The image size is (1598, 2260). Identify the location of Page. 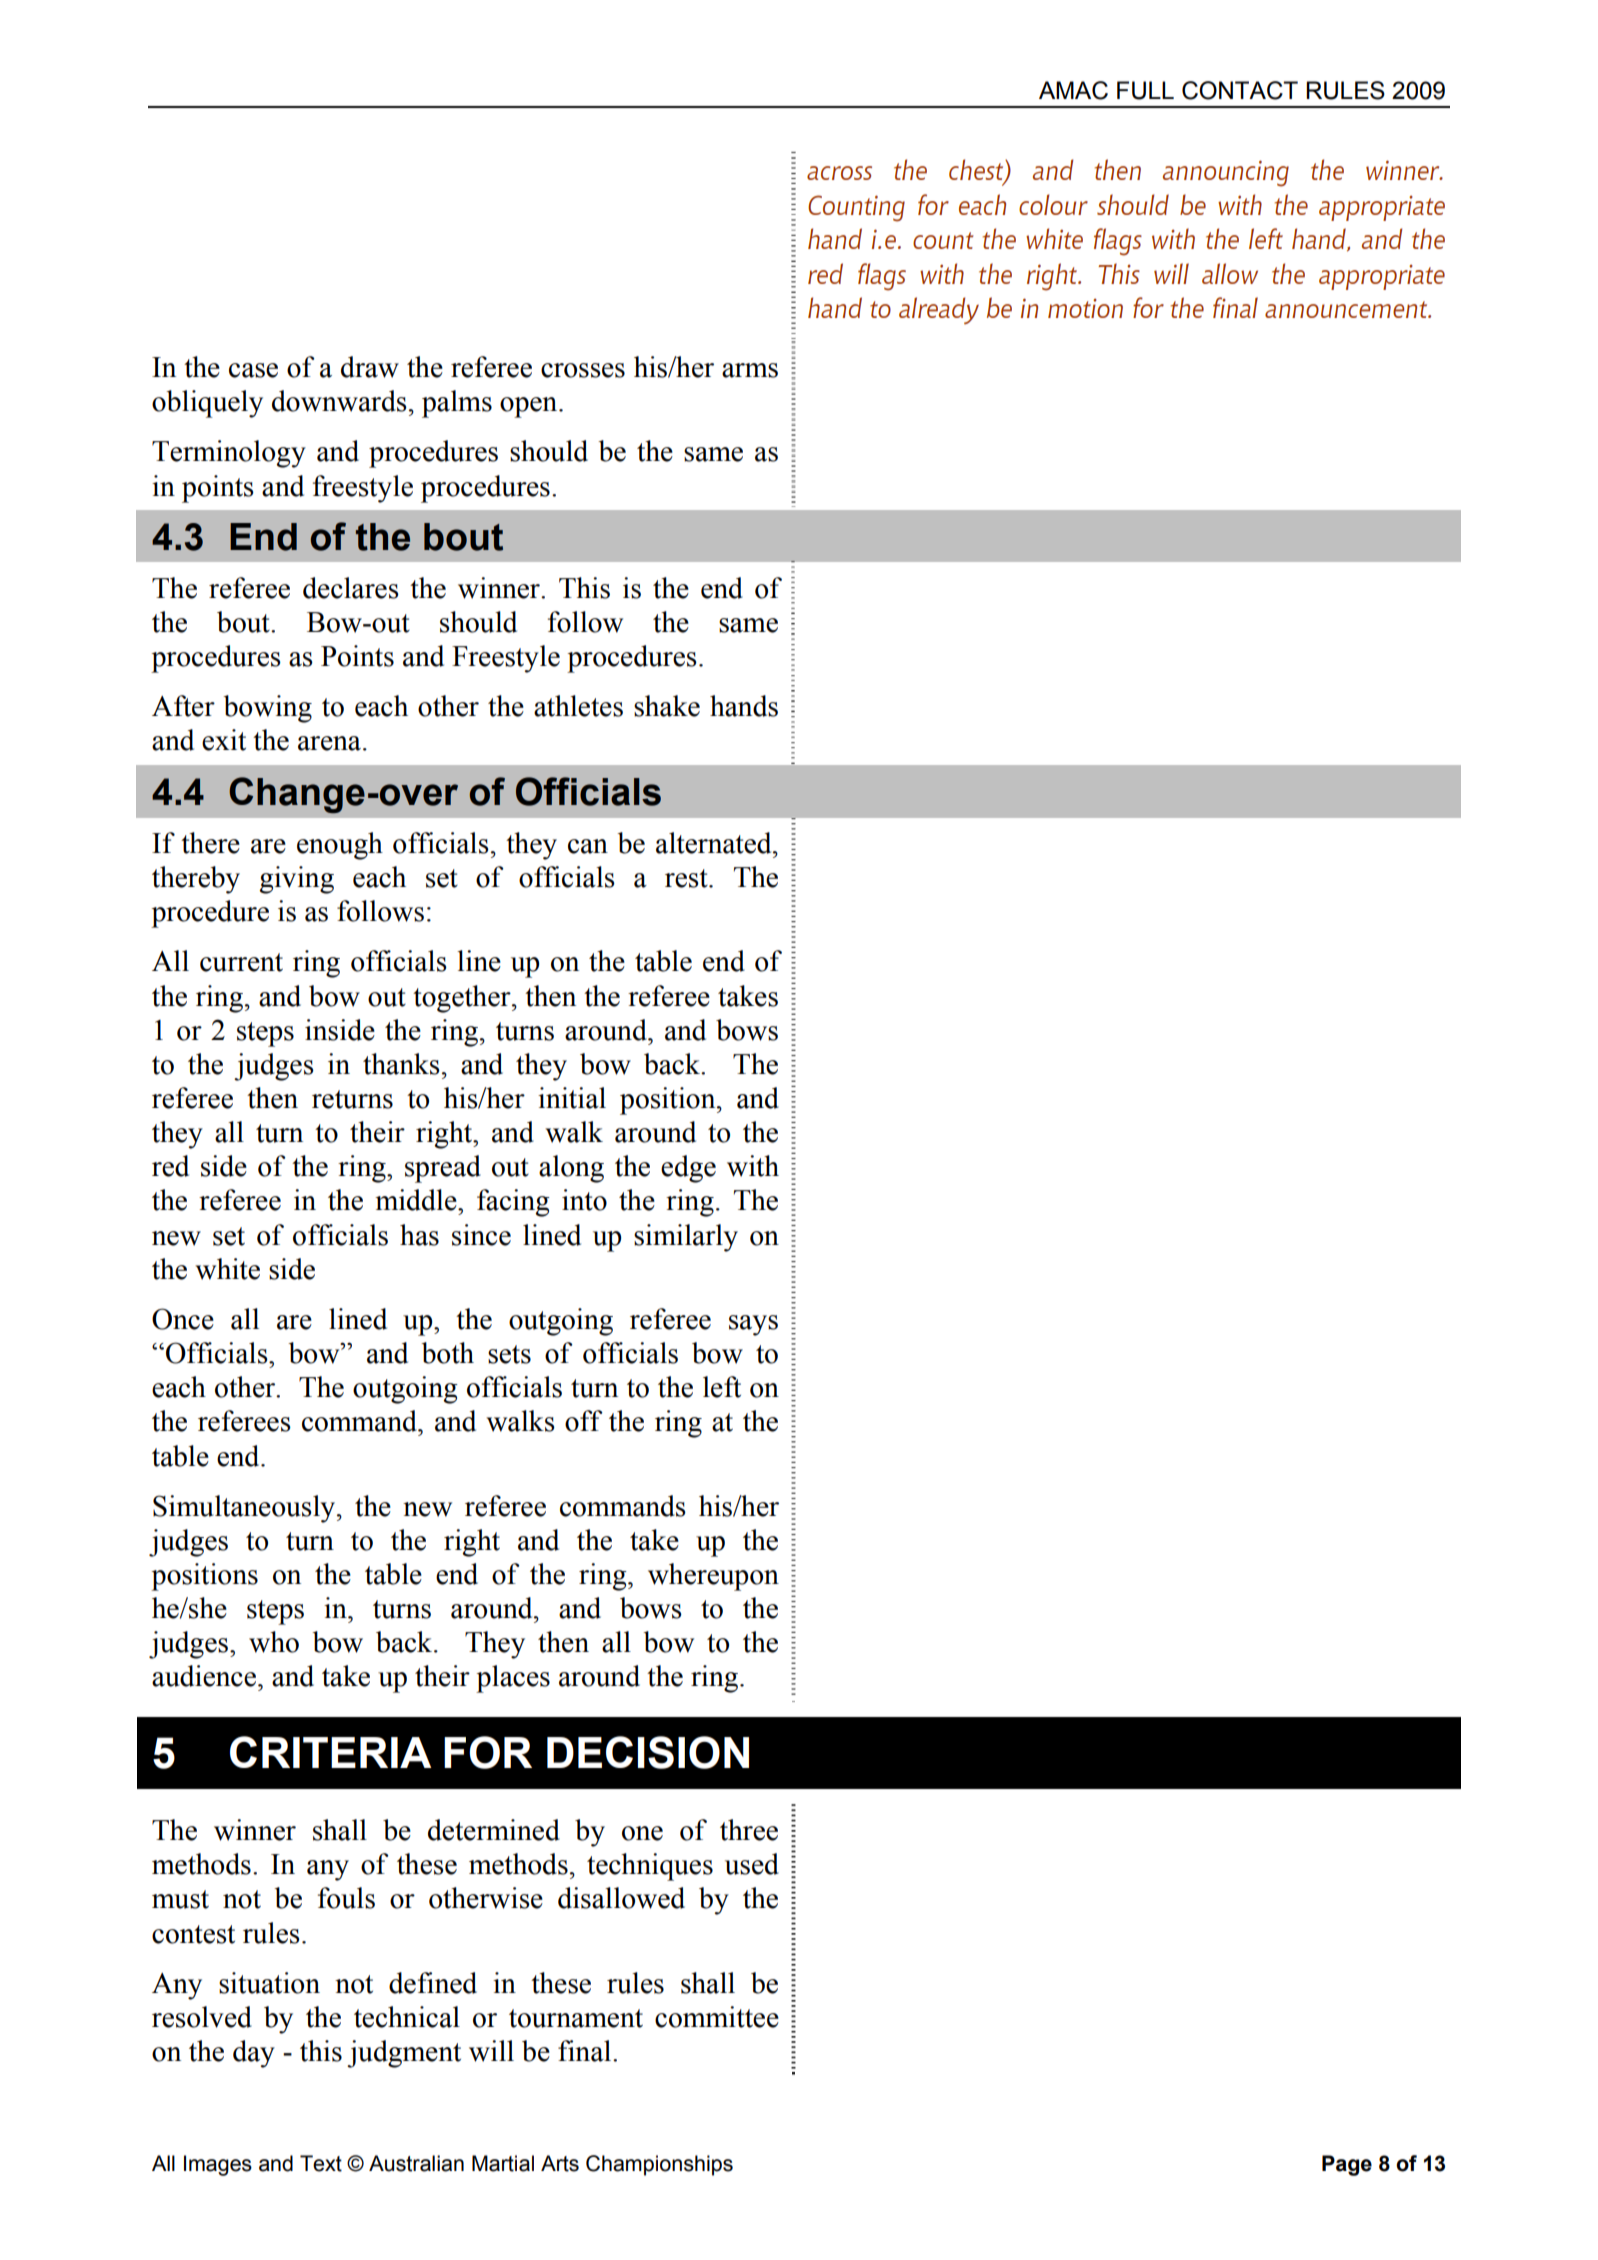
(1347, 2165).
